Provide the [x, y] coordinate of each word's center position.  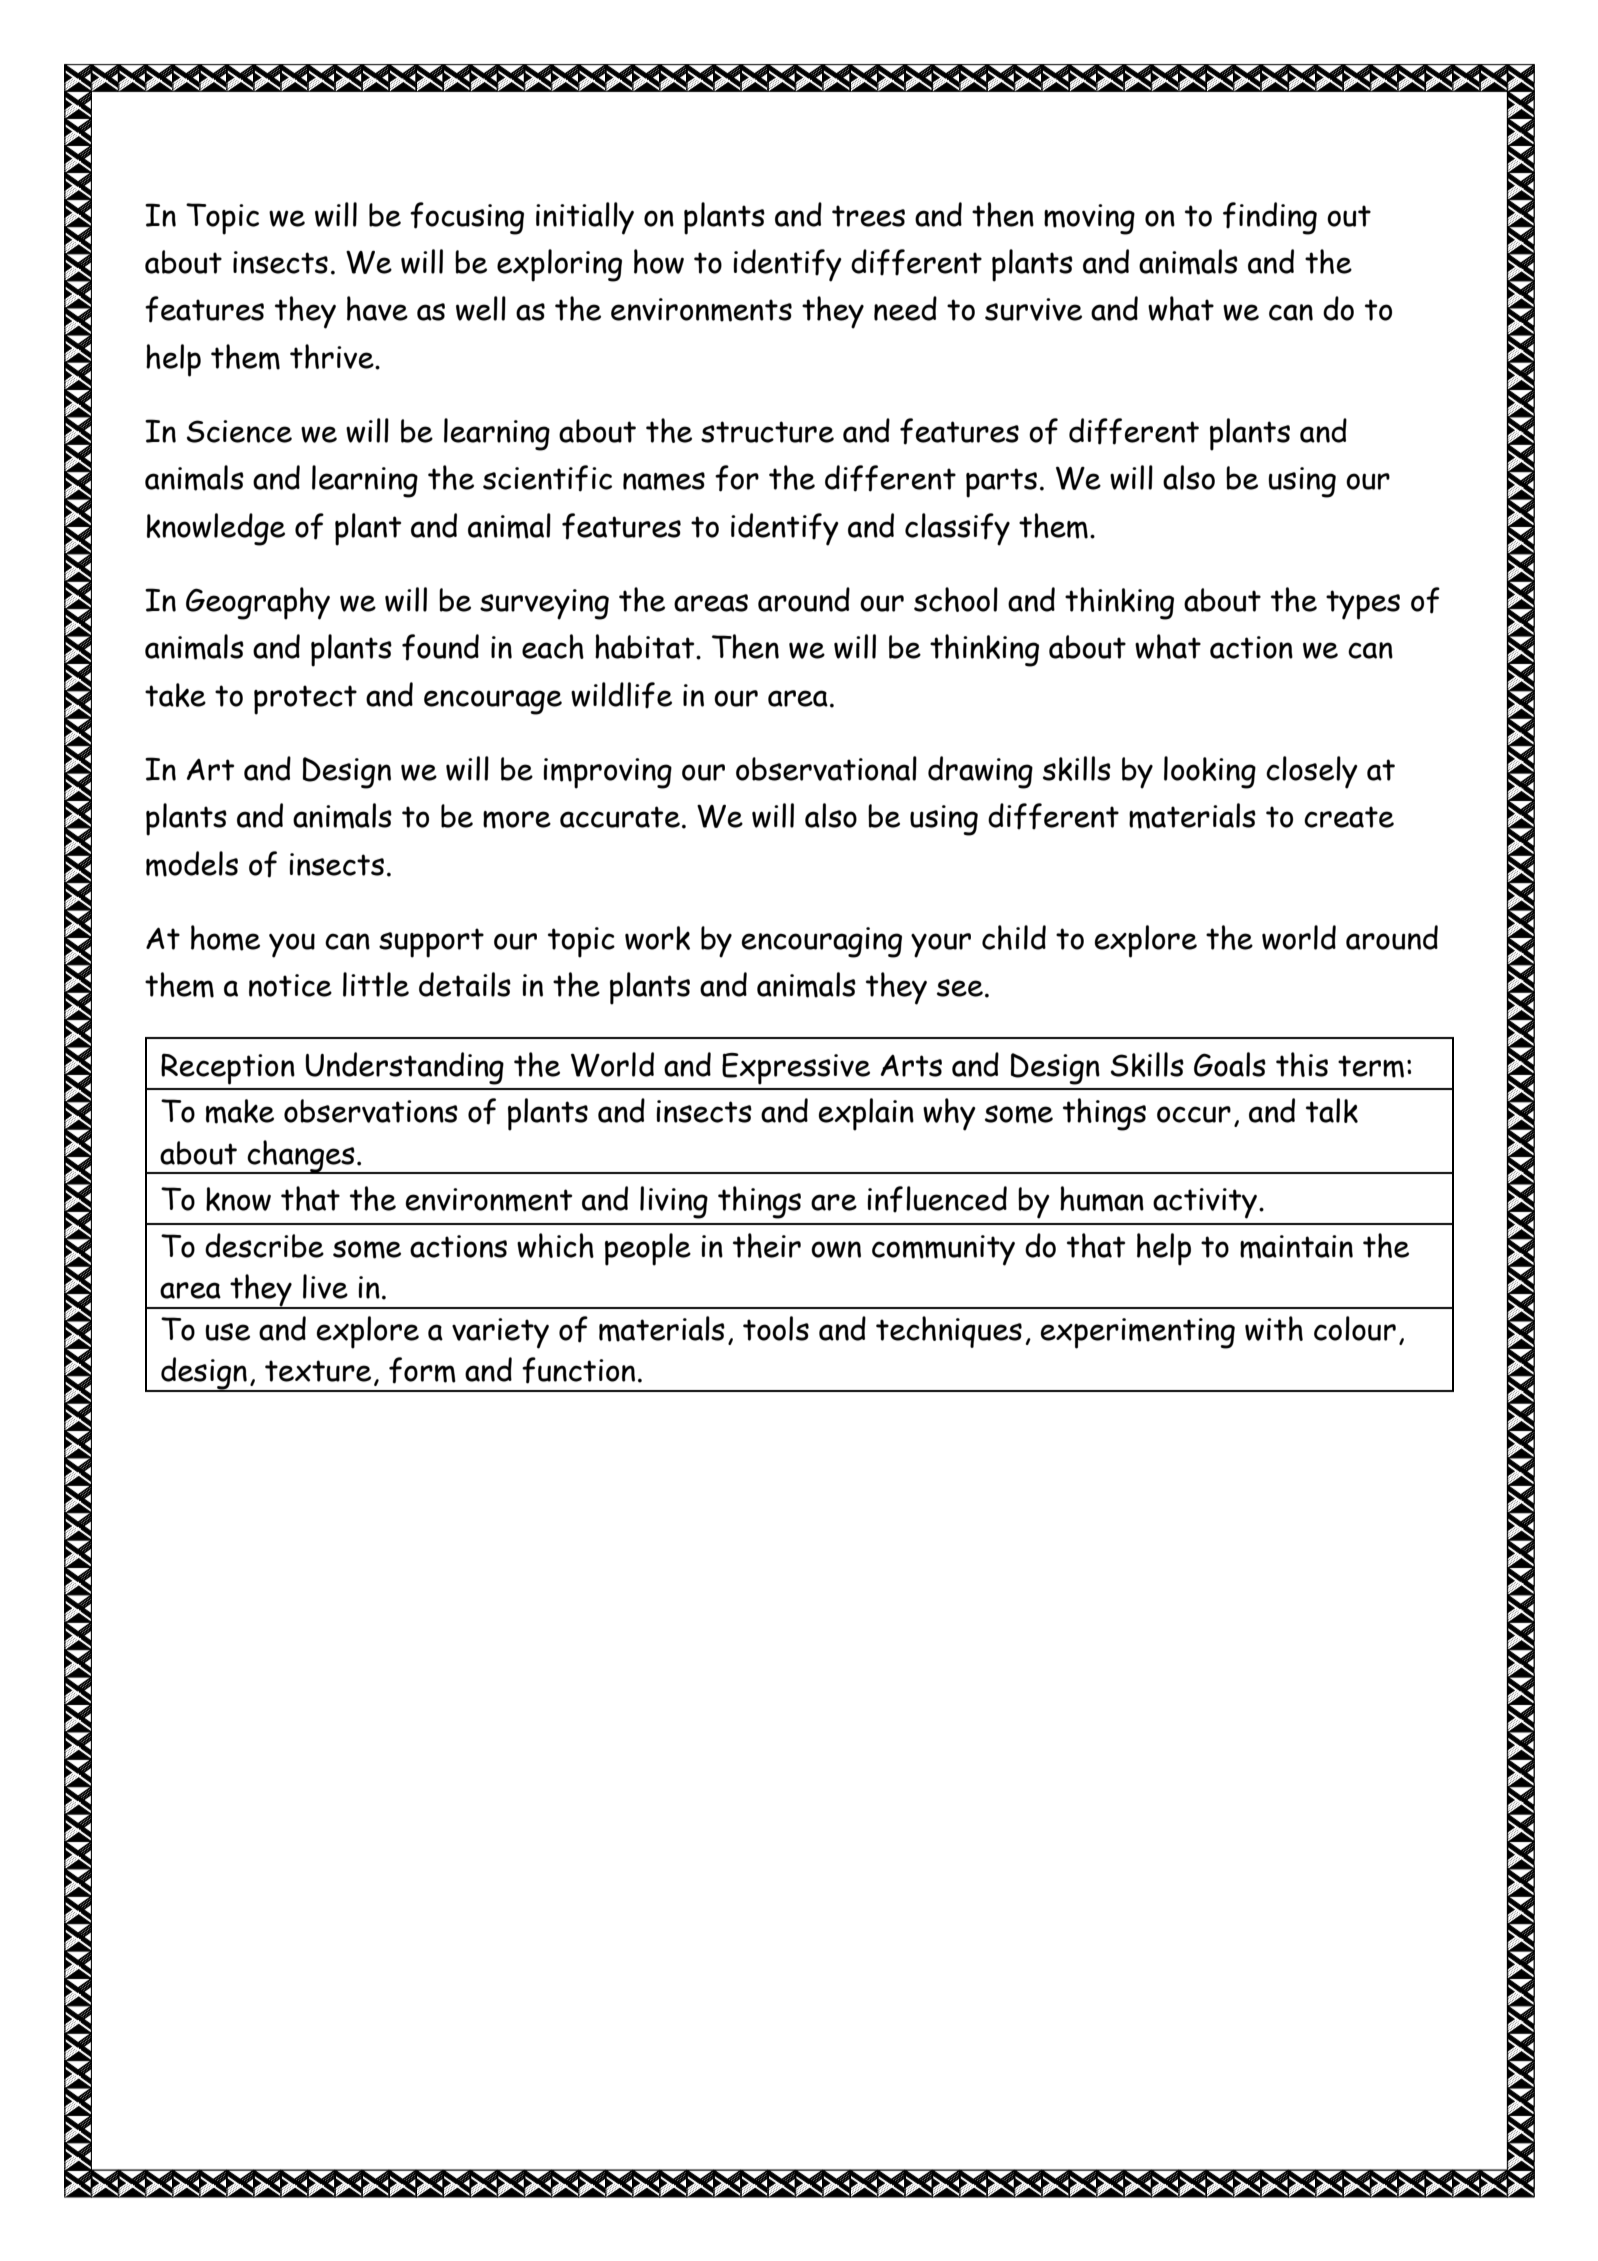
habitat [646, 646]
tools [776, 1328]
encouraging [822, 942]
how [659, 261]
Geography [258, 603]
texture [318, 1371]
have [377, 308]
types [1363, 605]
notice [290, 985]
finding [1270, 218]
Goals [1230, 1064]
